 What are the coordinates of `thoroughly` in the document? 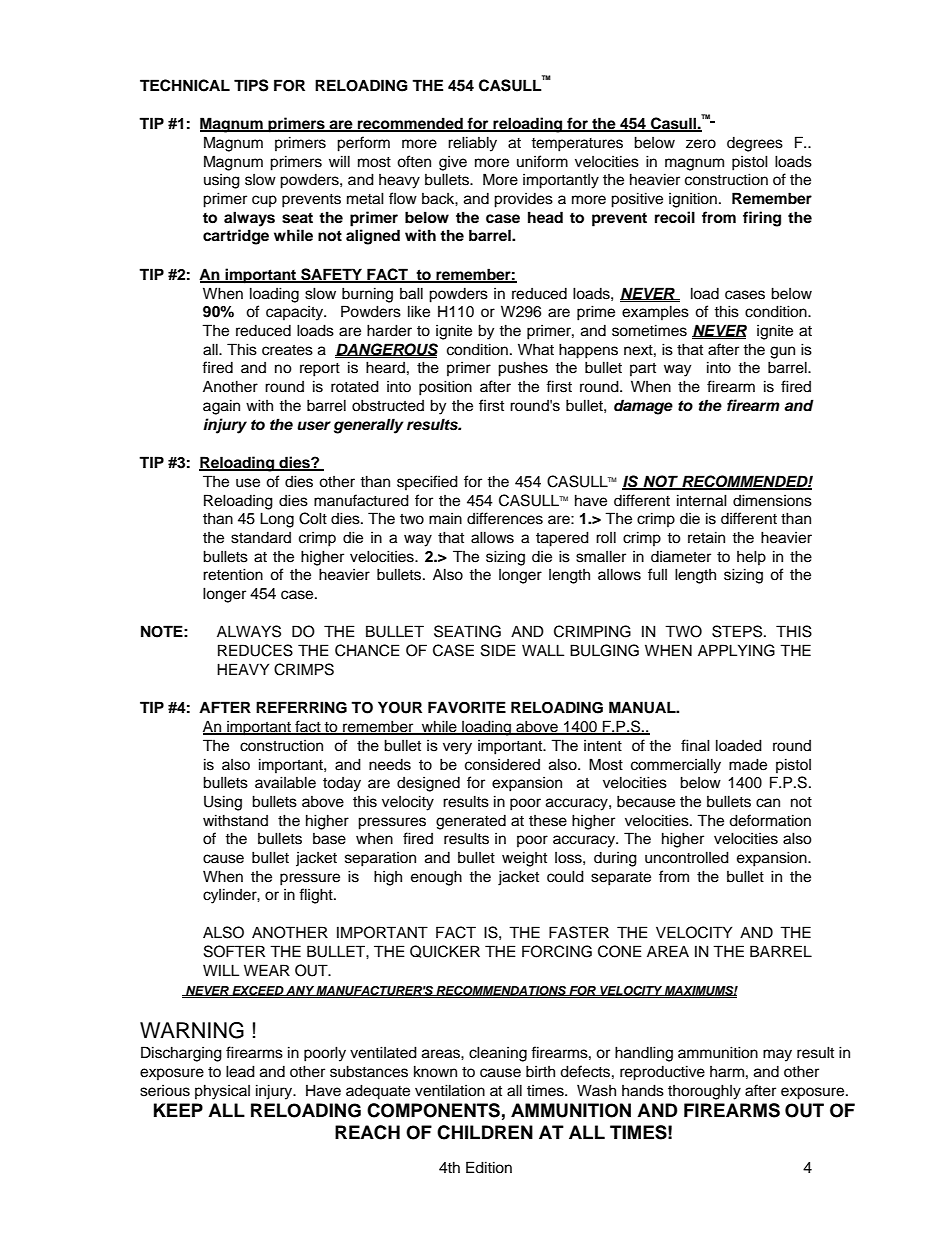 It's located at (704, 1092).
